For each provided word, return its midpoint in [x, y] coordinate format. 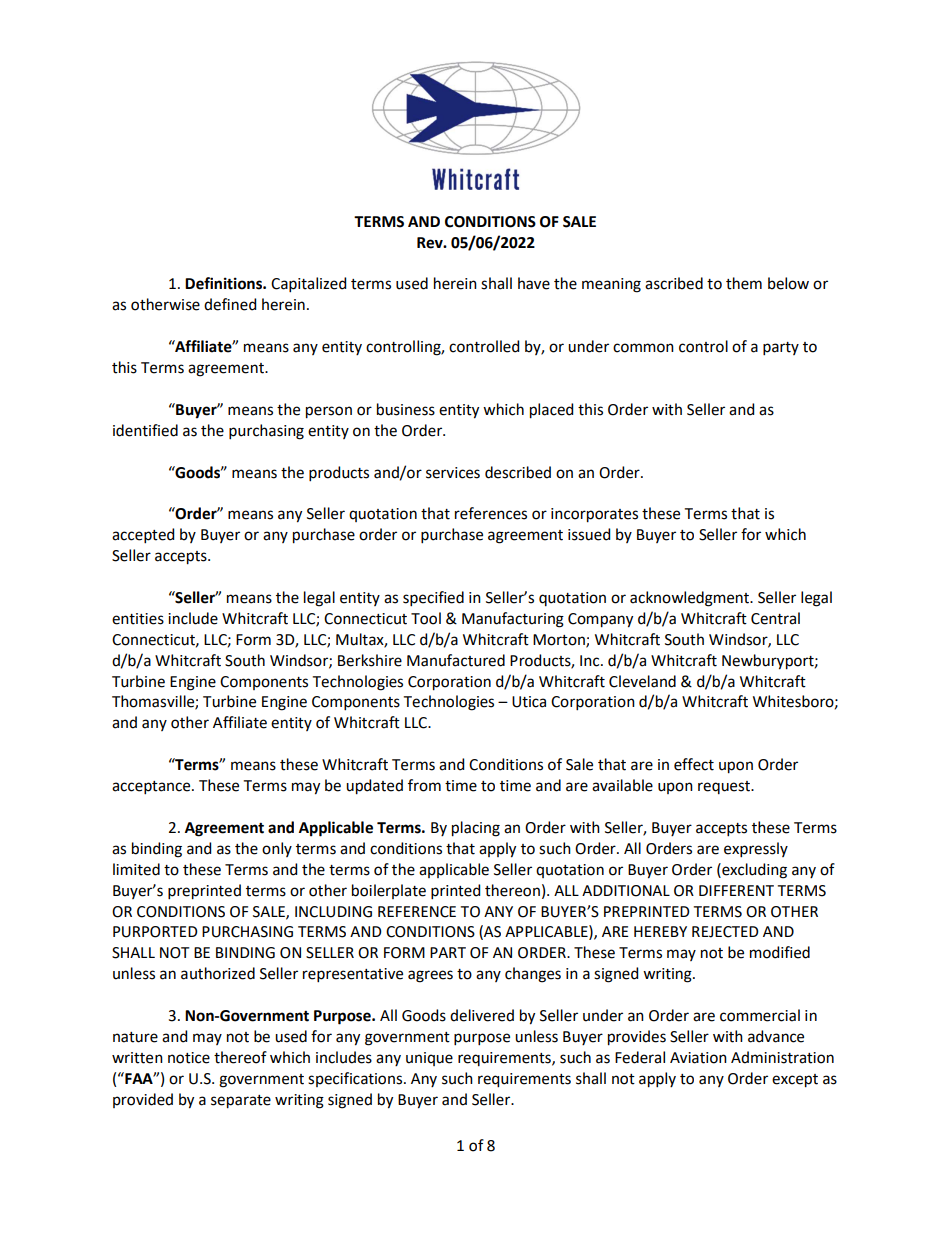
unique [429, 1059]
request [725, 787]
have [534, 283]
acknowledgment [690, 599]
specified [433, 598]
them [744, 283]
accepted [143, 535]
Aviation [698, 1058]
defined [230, 304]
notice [189, 1058]
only [277, 849]
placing [476, 829]
